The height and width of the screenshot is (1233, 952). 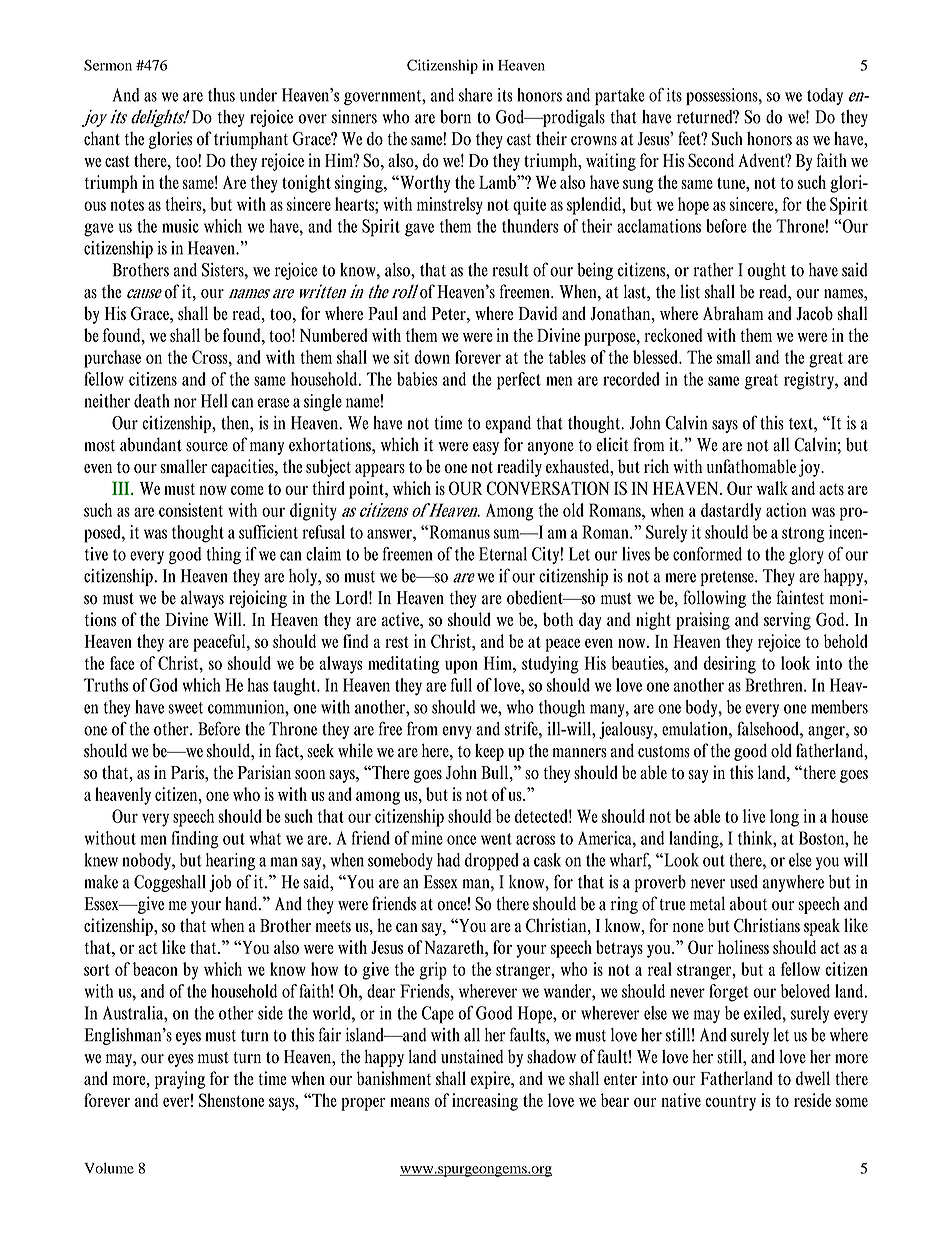 I want to click on today, so click(x=825, y=96).
